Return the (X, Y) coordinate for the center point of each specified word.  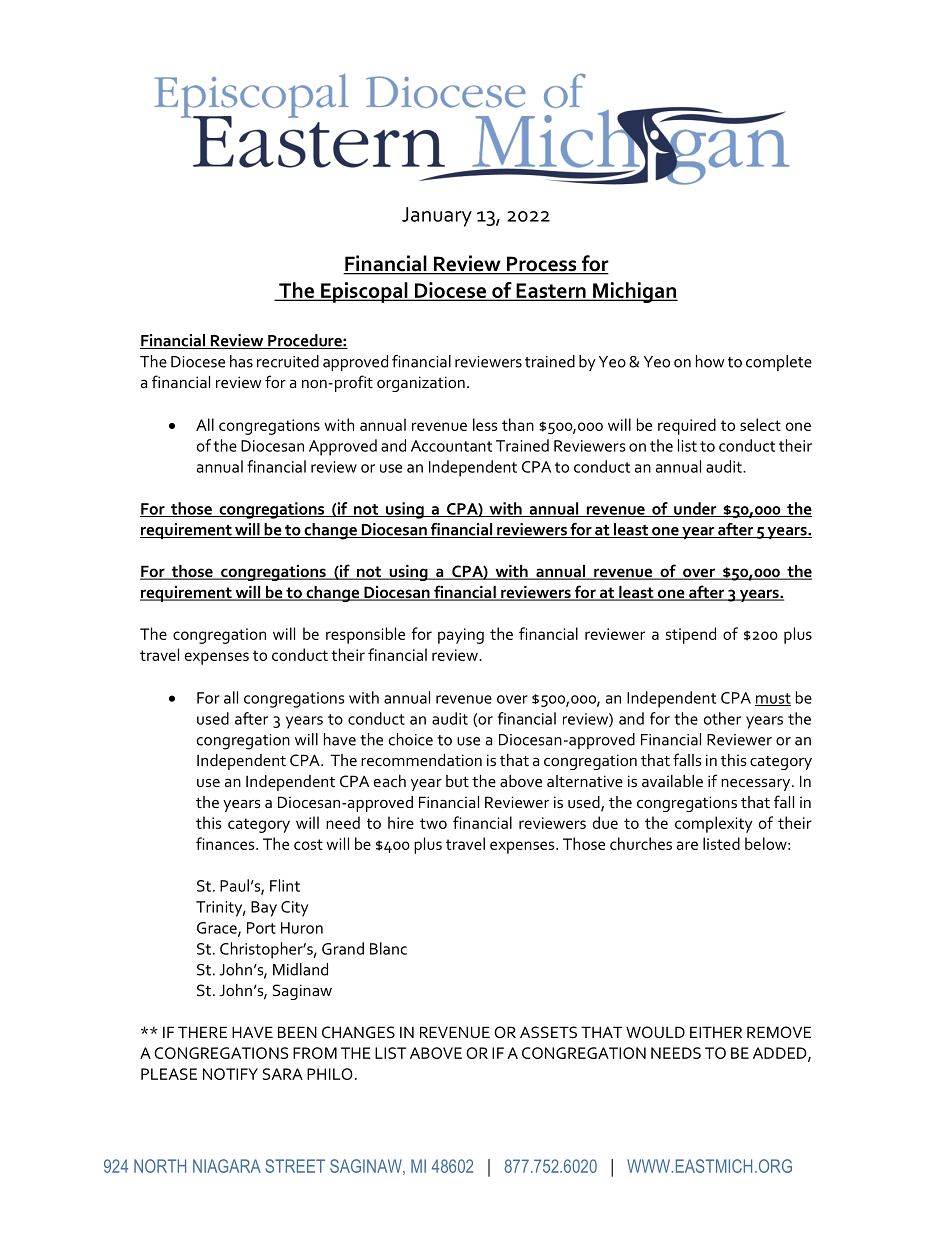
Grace (218, 929)
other (722, 718)
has (241, 361)
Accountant (451, 446)
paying (461, 636)
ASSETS (548, 1032)
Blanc (388, 948)
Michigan (634, 292)
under (695, 509)
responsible (365, 635)
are (687, 845)
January (437, 217)
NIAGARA (227, 1166)
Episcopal (364, 292)
